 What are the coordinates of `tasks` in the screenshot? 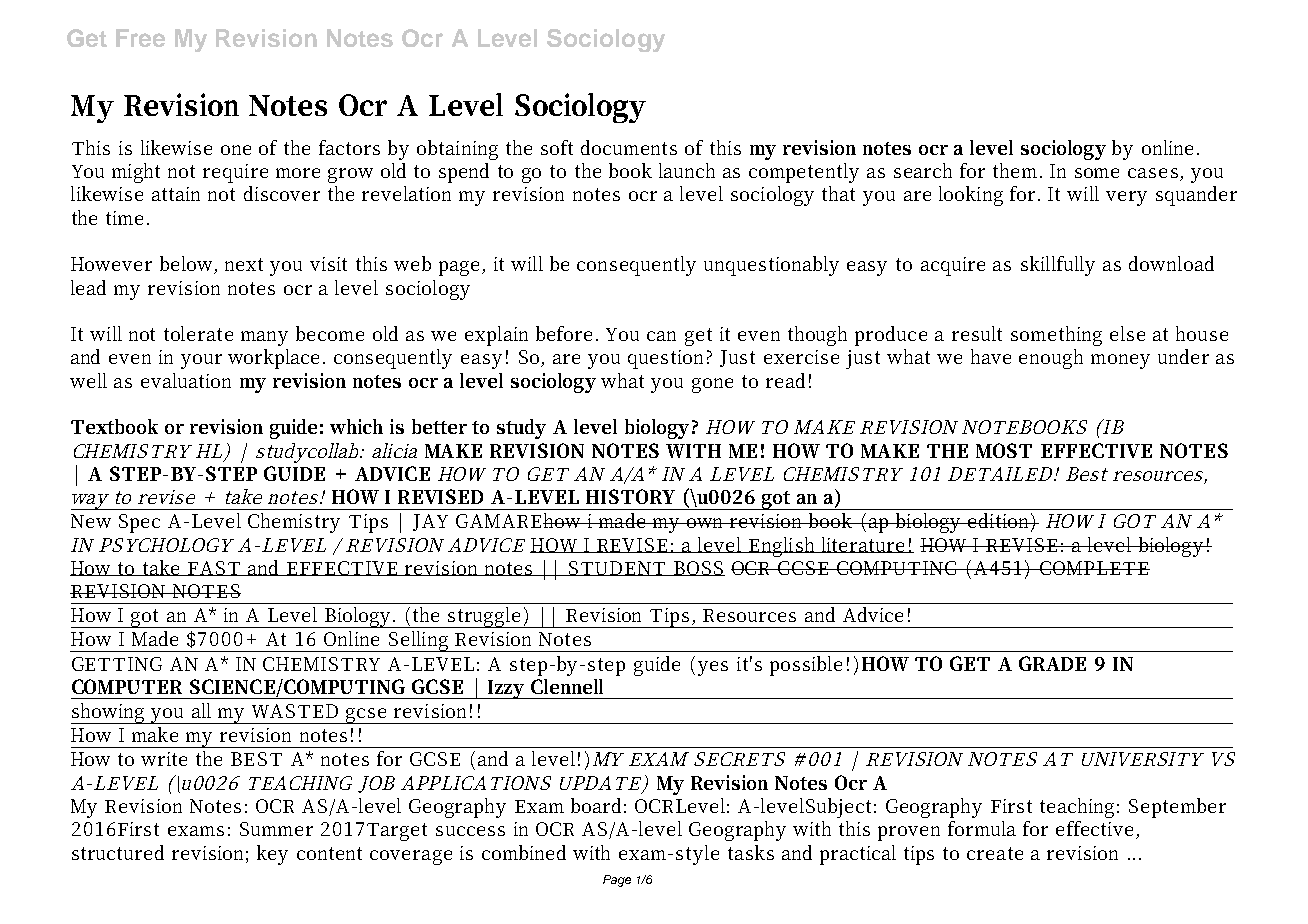 It's located at (751, 852).
